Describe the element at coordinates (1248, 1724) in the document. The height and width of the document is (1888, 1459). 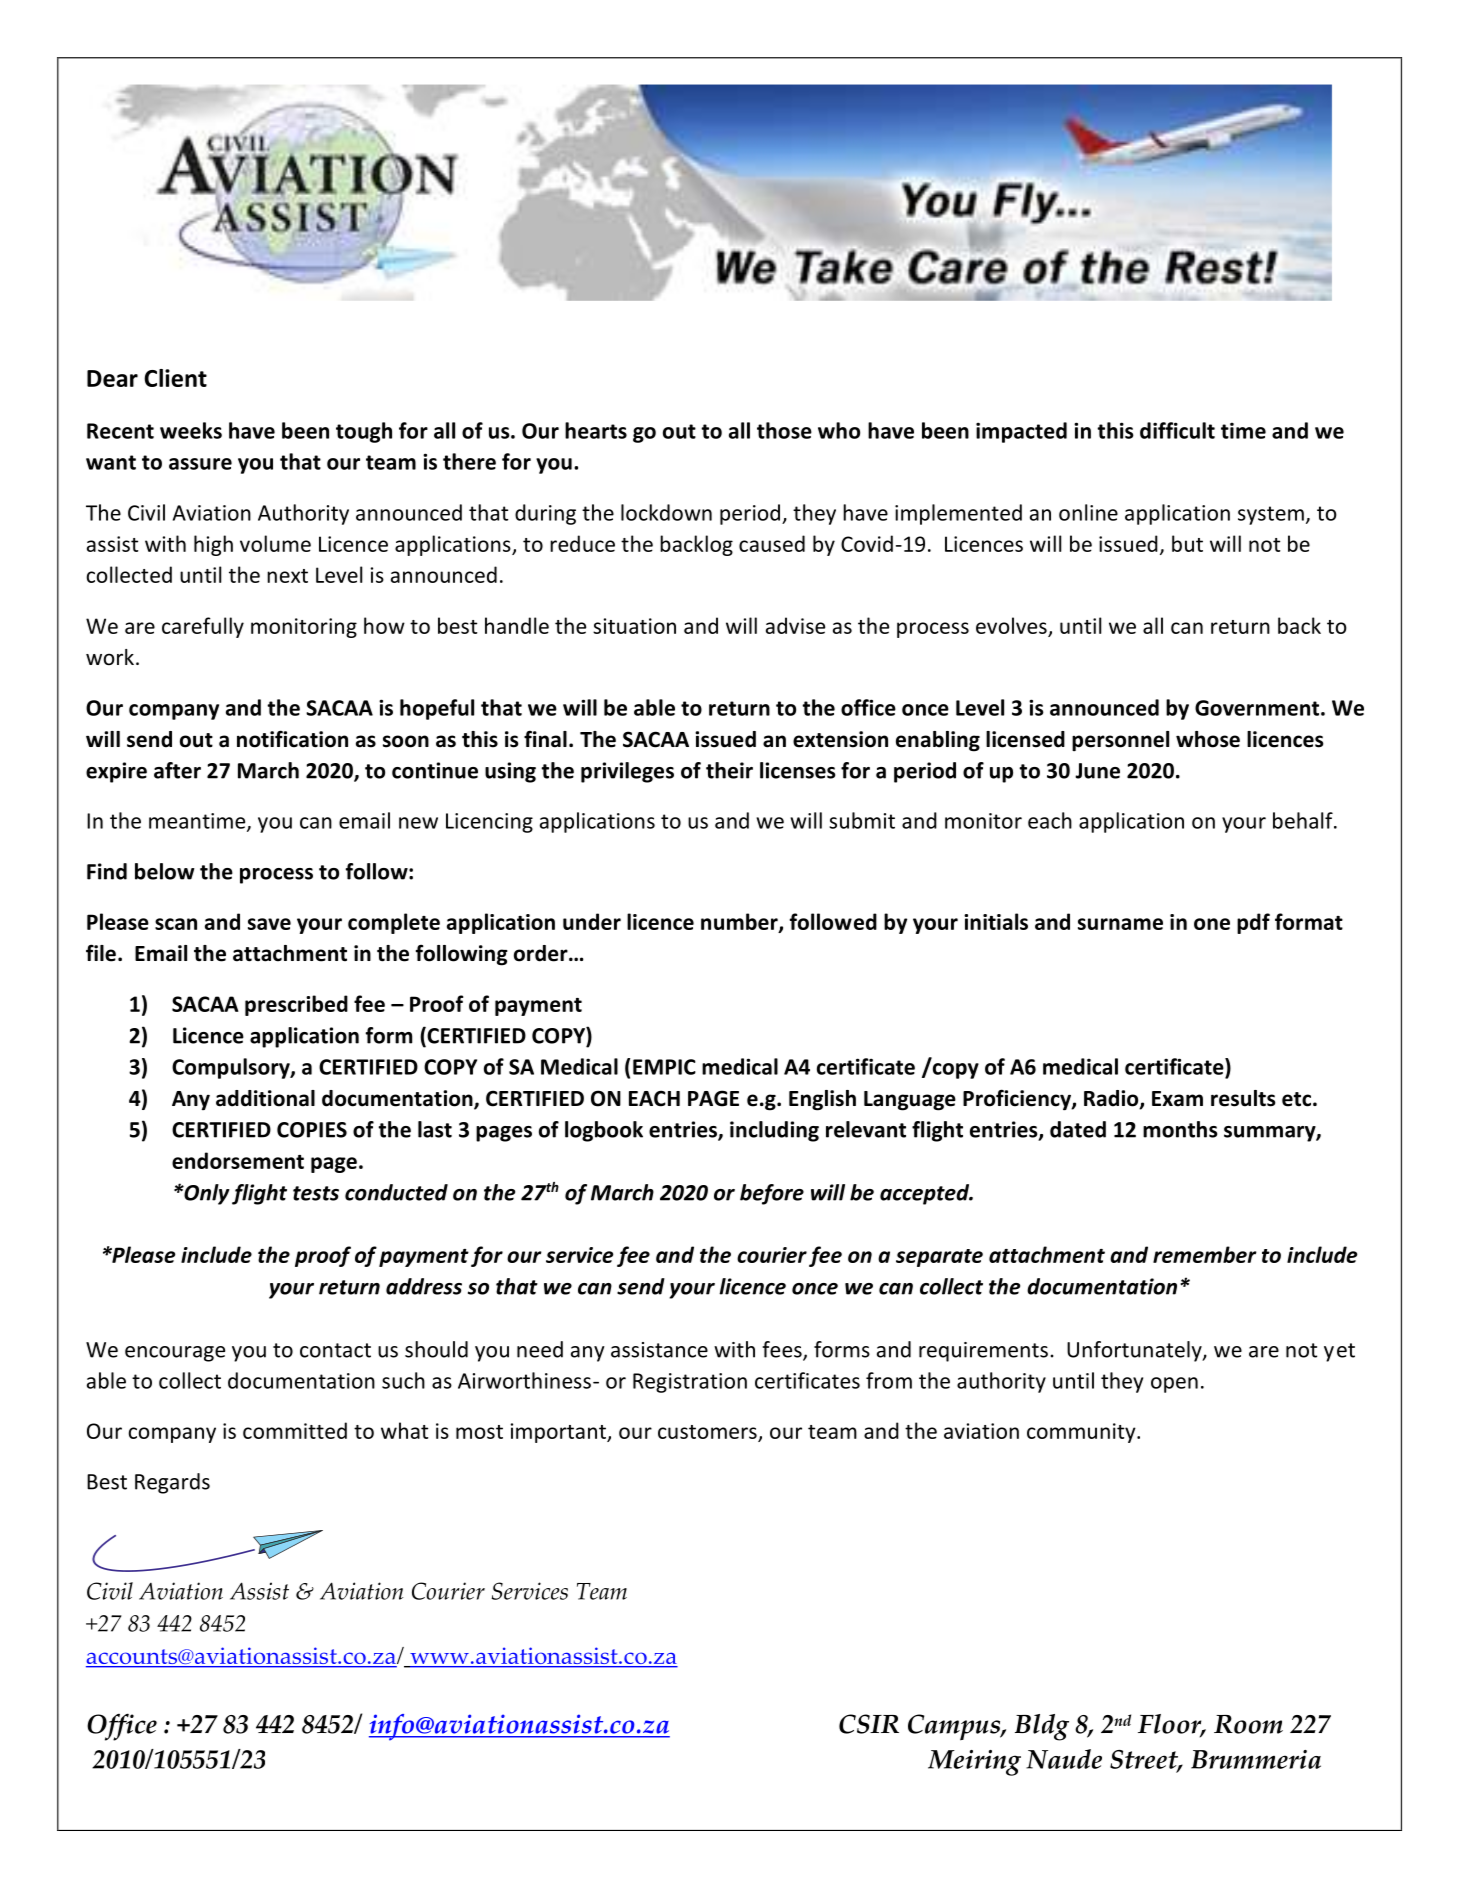
I see `Room` at that location.
